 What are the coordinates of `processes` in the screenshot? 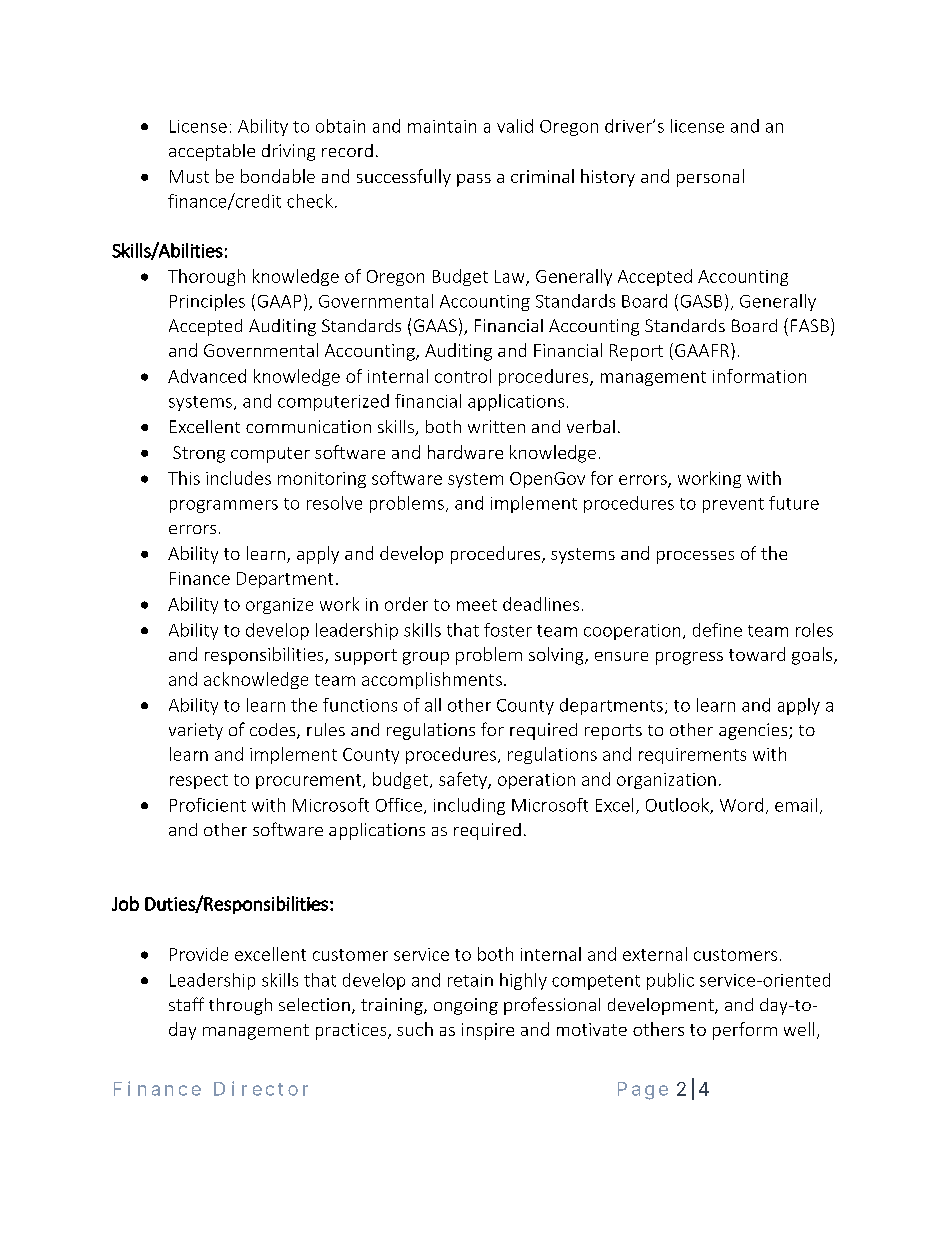 It's located at (695, 557).
